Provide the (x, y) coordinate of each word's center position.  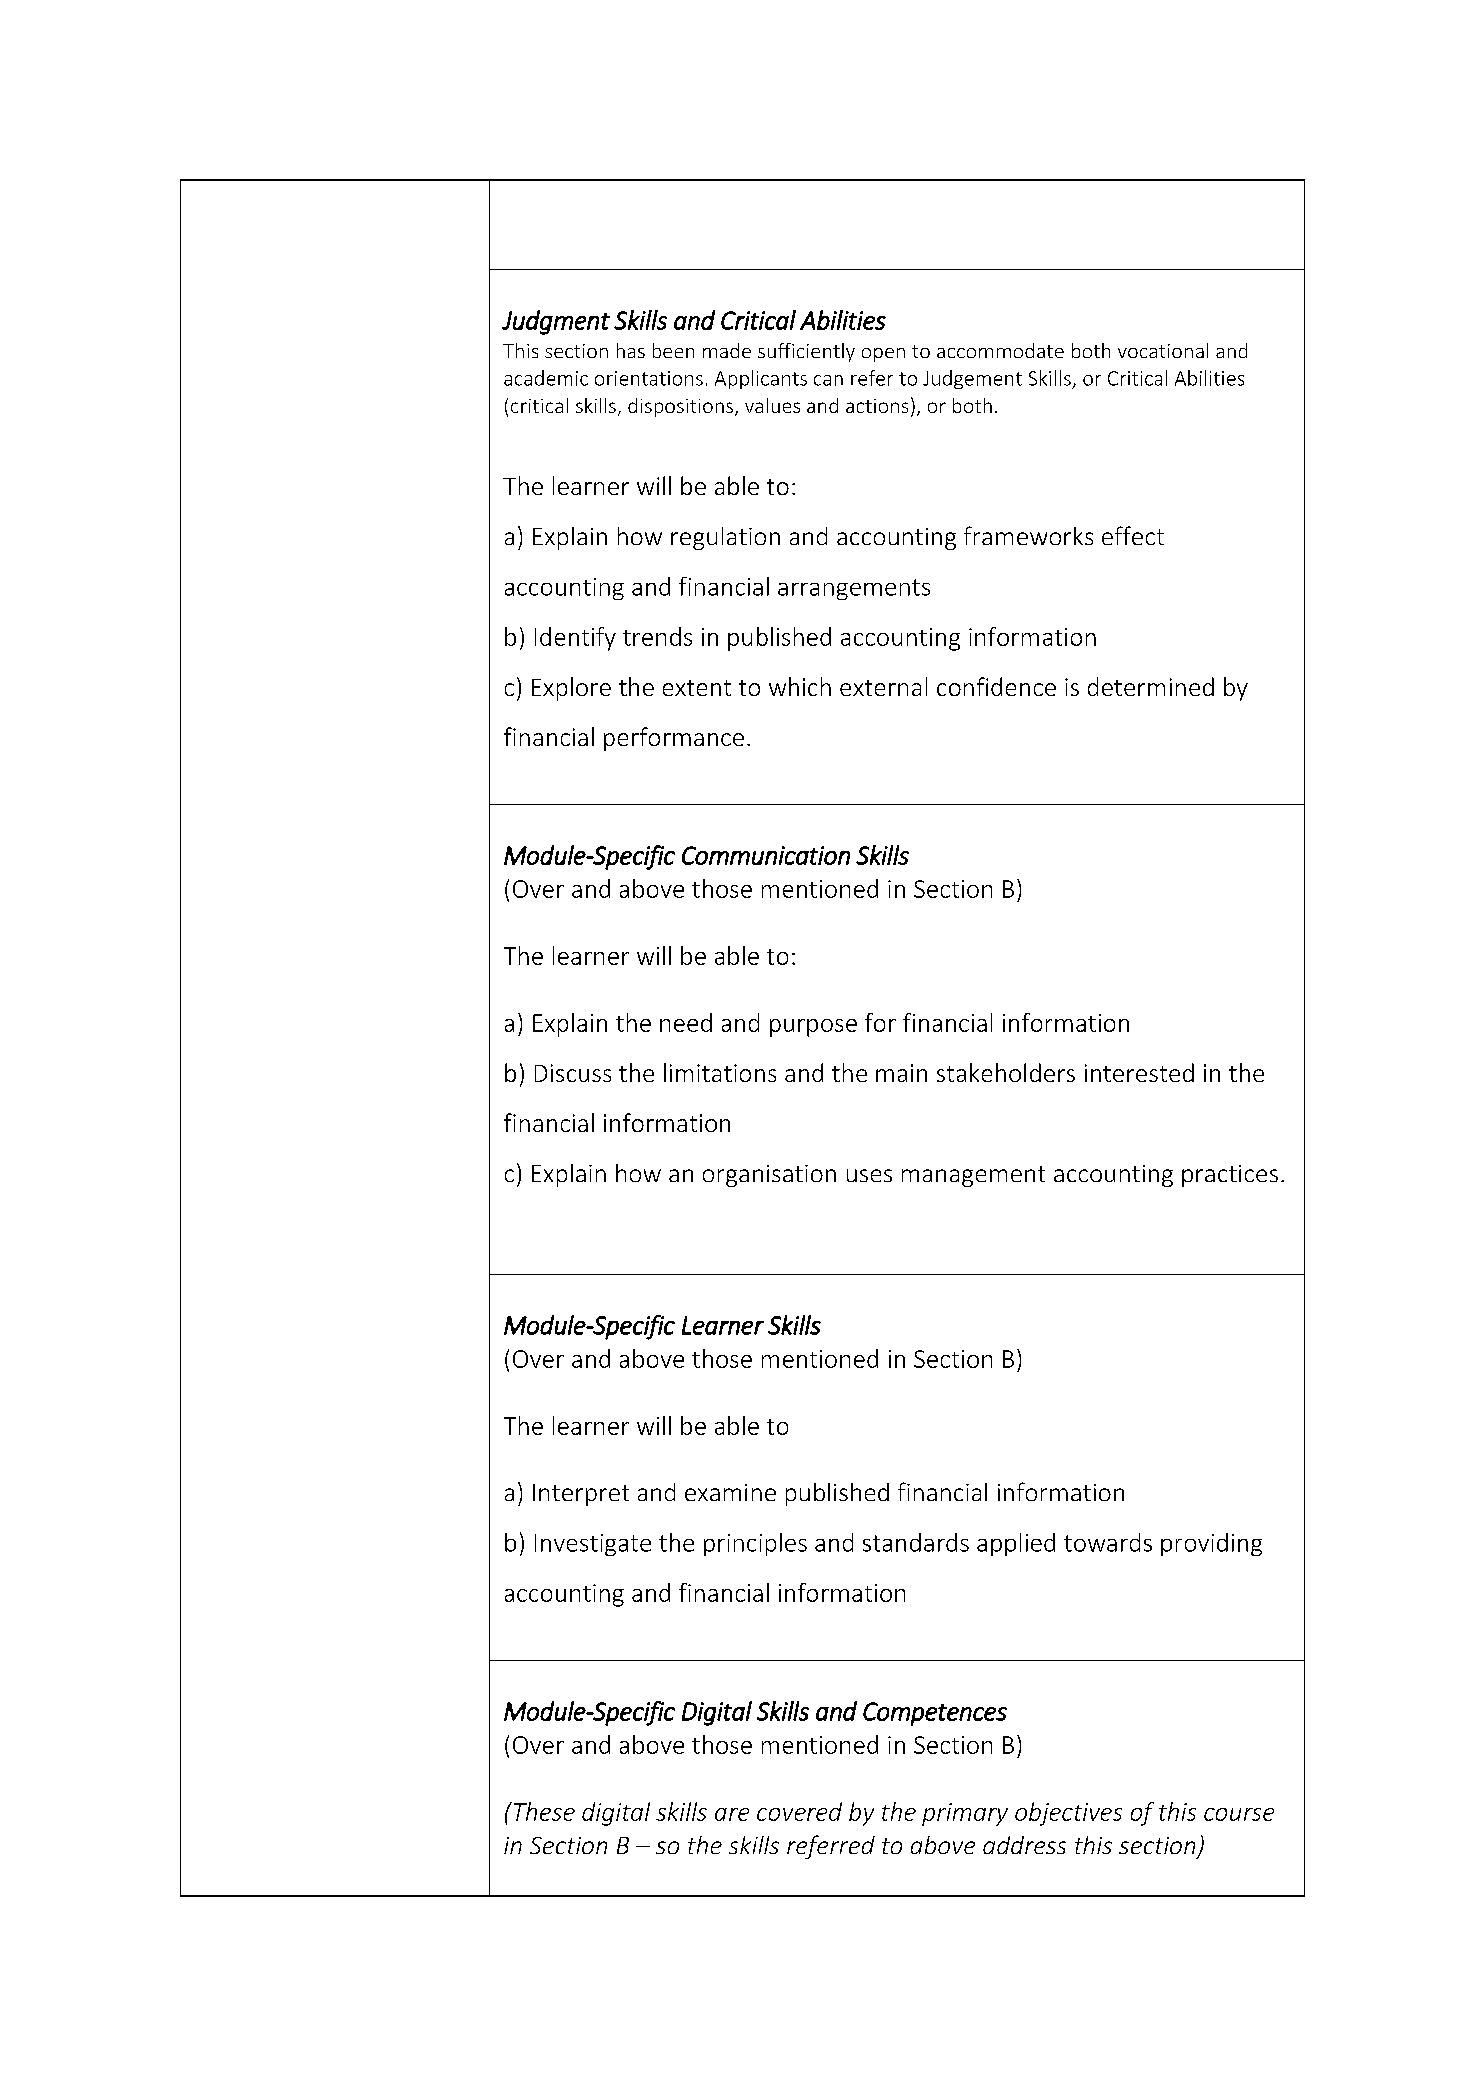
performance (674, 739)
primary (965, 1814)
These (543, 1811)
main (901, 1073)
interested (1139, 1072)
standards (916, 1542)
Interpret (581, 1495)
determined (1151, 686)
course (1239, 1814)
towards (1108, 1542)
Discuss (573, 1073)
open (883, 355)
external (883, 686)
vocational (1163, 350)
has (631, 350)
